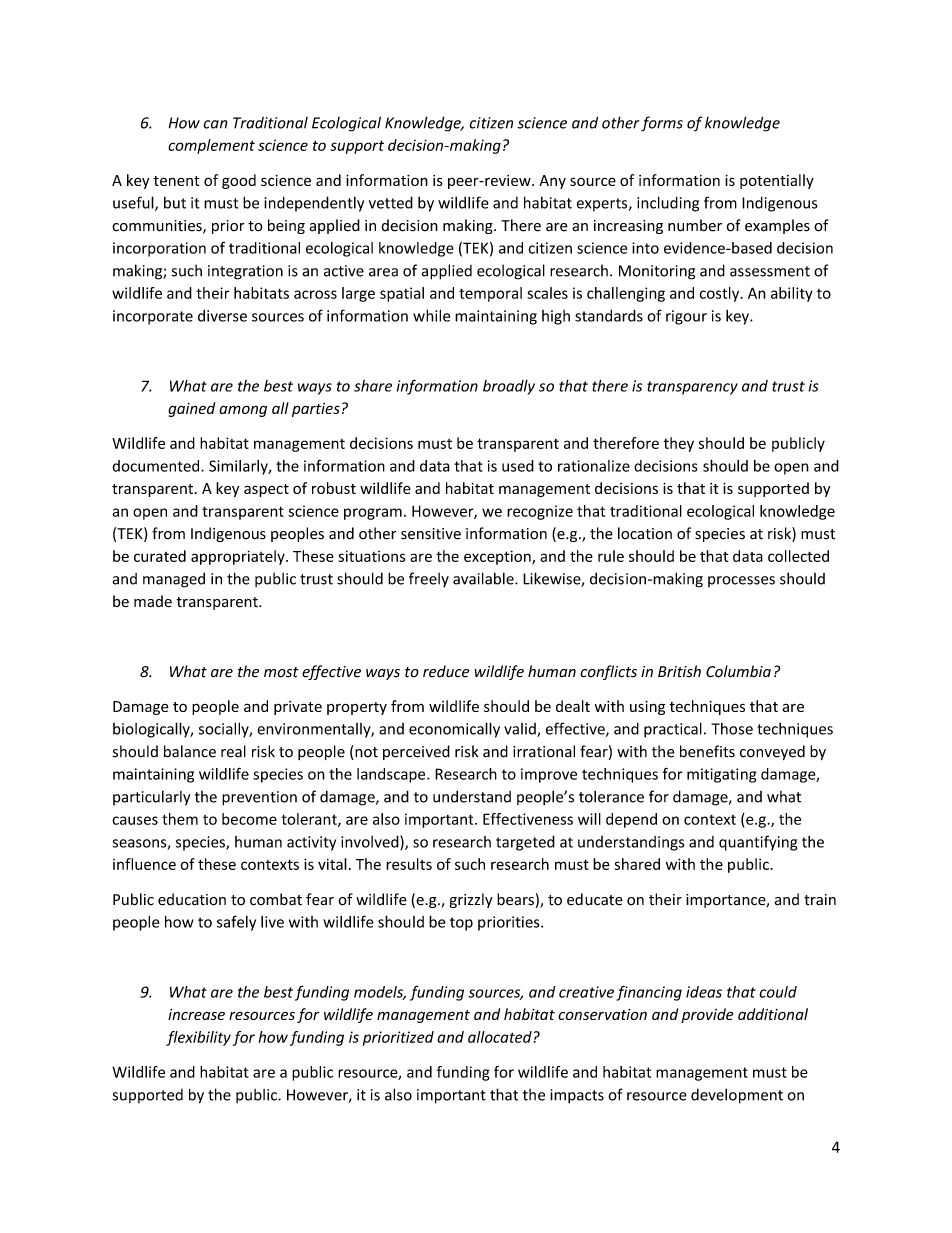  What do you see at coordinates (798, 556) in the screenshot?
I see `collected` at bounding box center [798, 556].
